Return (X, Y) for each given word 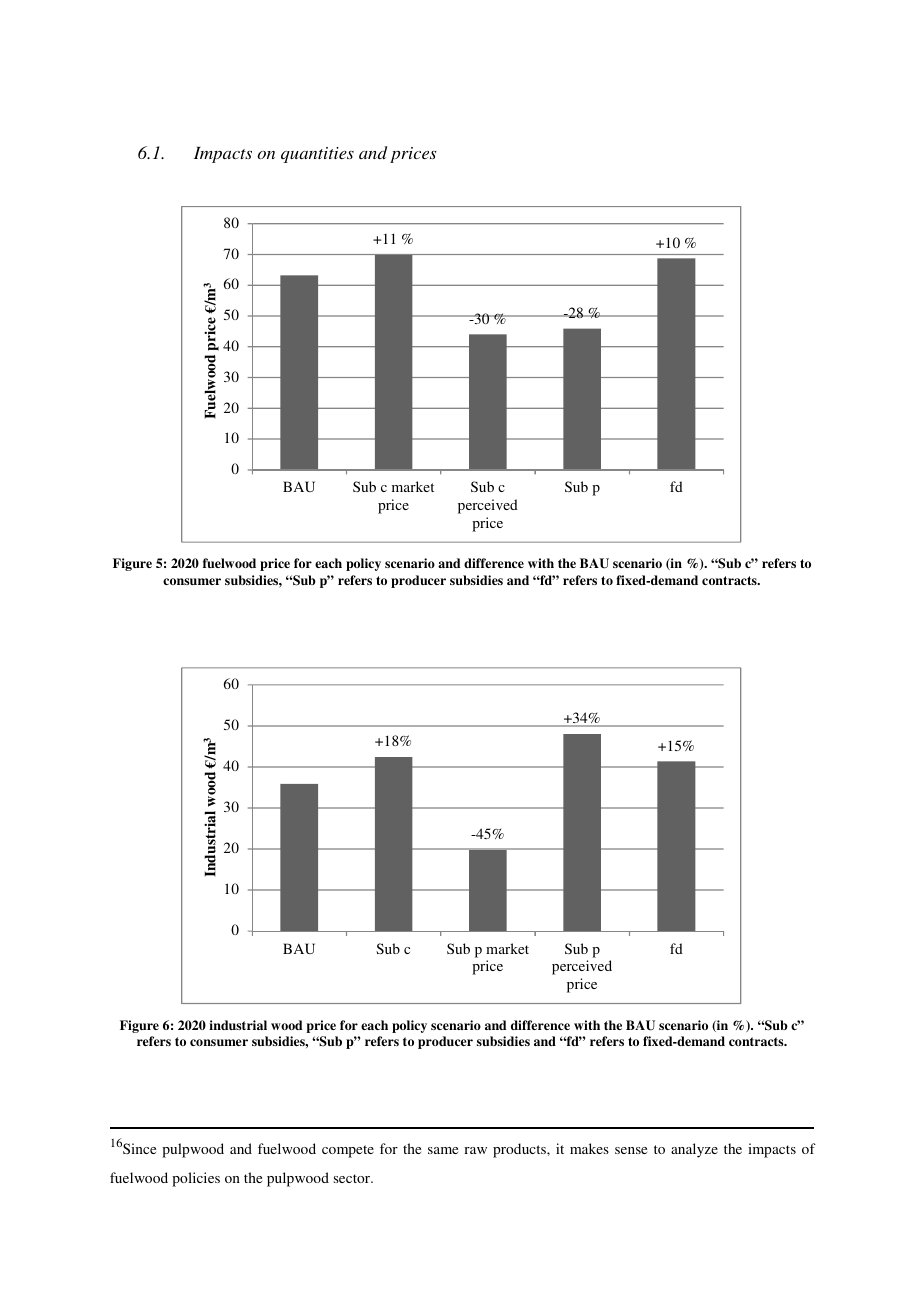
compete (348, 1151)
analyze (694, 1150)
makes (589, 1148)
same (443, 1150)
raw (475, 1150)
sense (631, 1150)
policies (196, 1179)
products (520, 1150)
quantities (317, 155)
